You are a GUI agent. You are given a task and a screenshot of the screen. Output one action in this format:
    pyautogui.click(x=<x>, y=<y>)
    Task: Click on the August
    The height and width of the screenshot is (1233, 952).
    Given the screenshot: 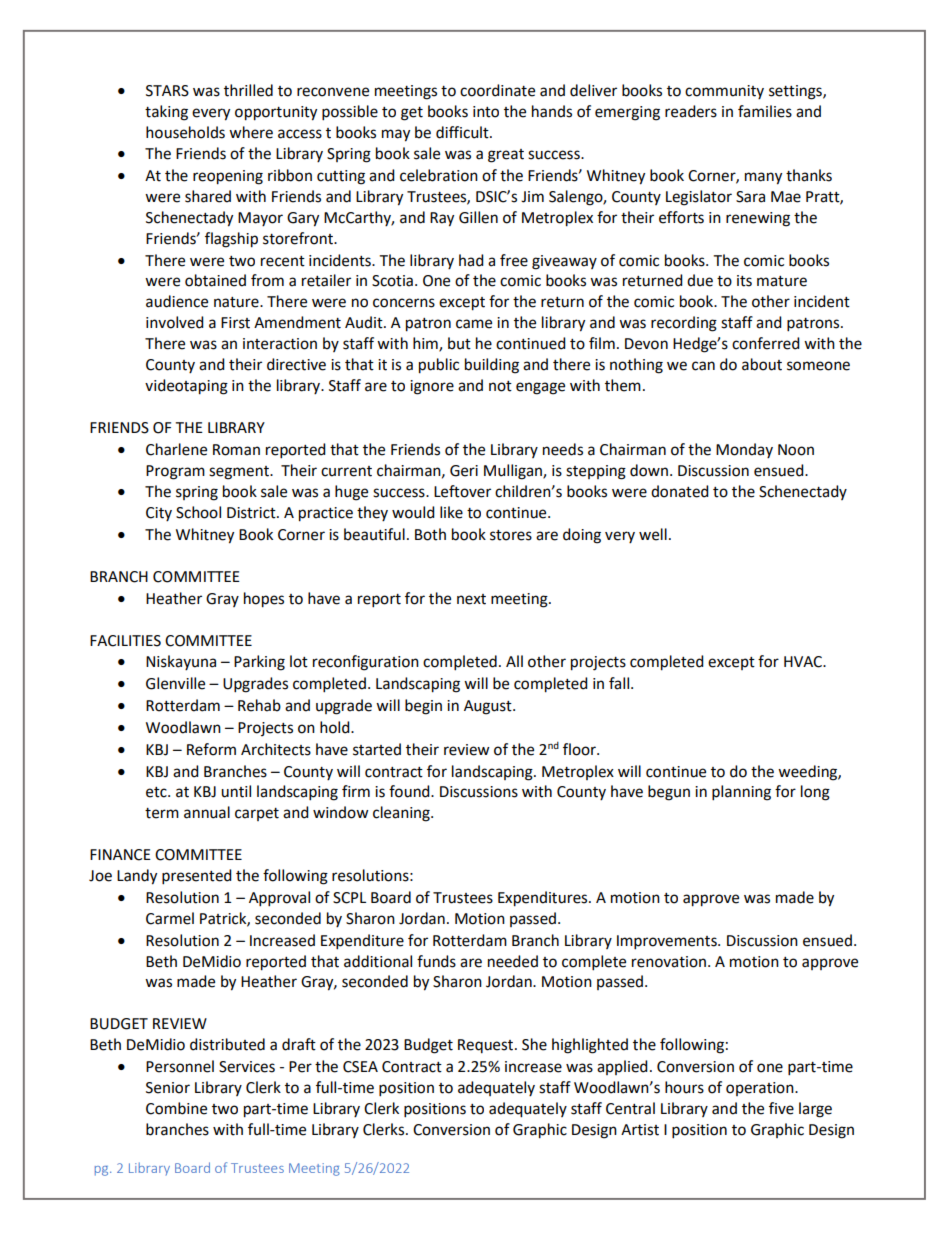 What is the action you would take?
    pyautogui.click(x=489, y=707)
